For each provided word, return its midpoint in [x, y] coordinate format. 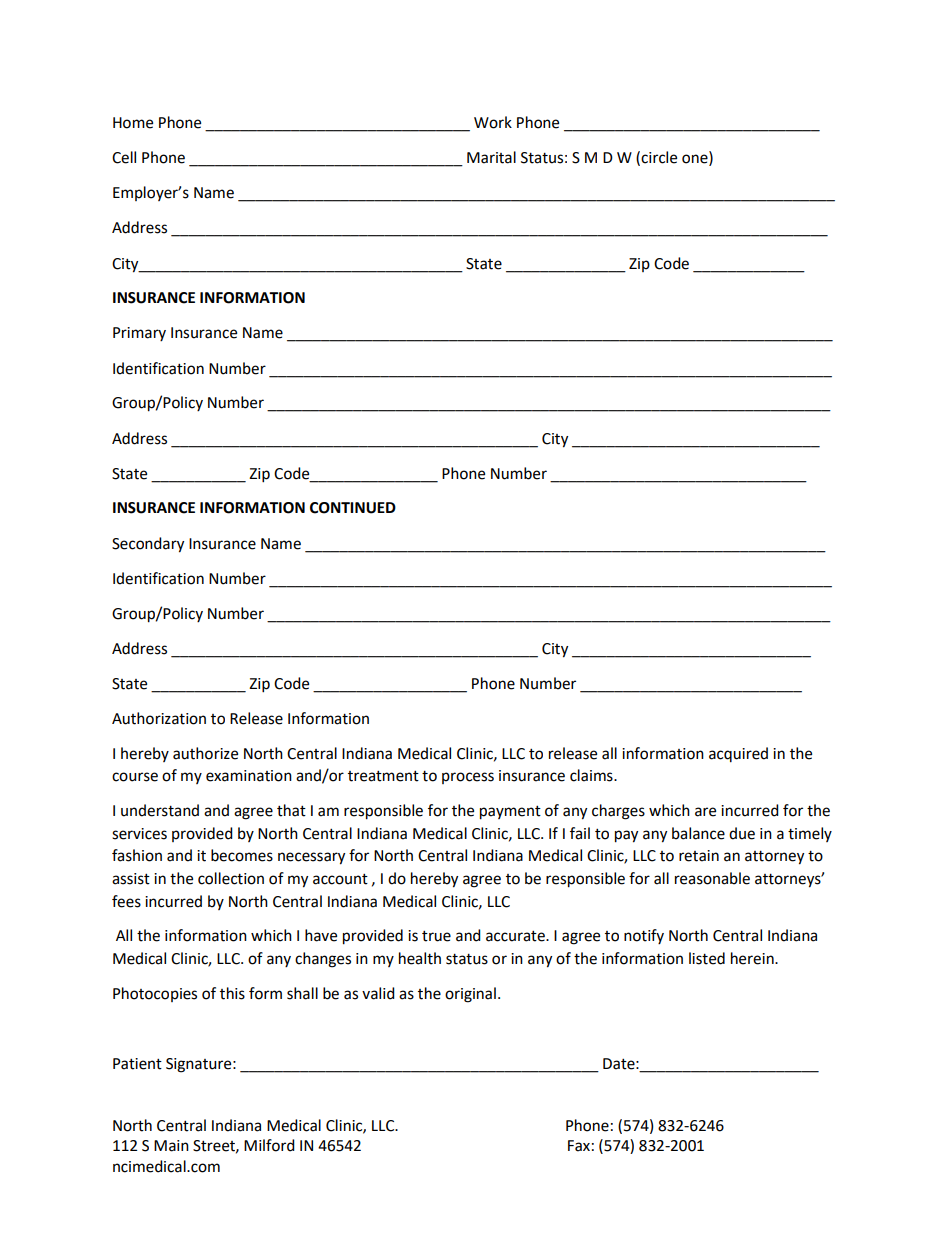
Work [493, 122]
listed [707, 958]
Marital [491, 157]
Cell [124, 157]
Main [171, 1146]
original [470, 995]
